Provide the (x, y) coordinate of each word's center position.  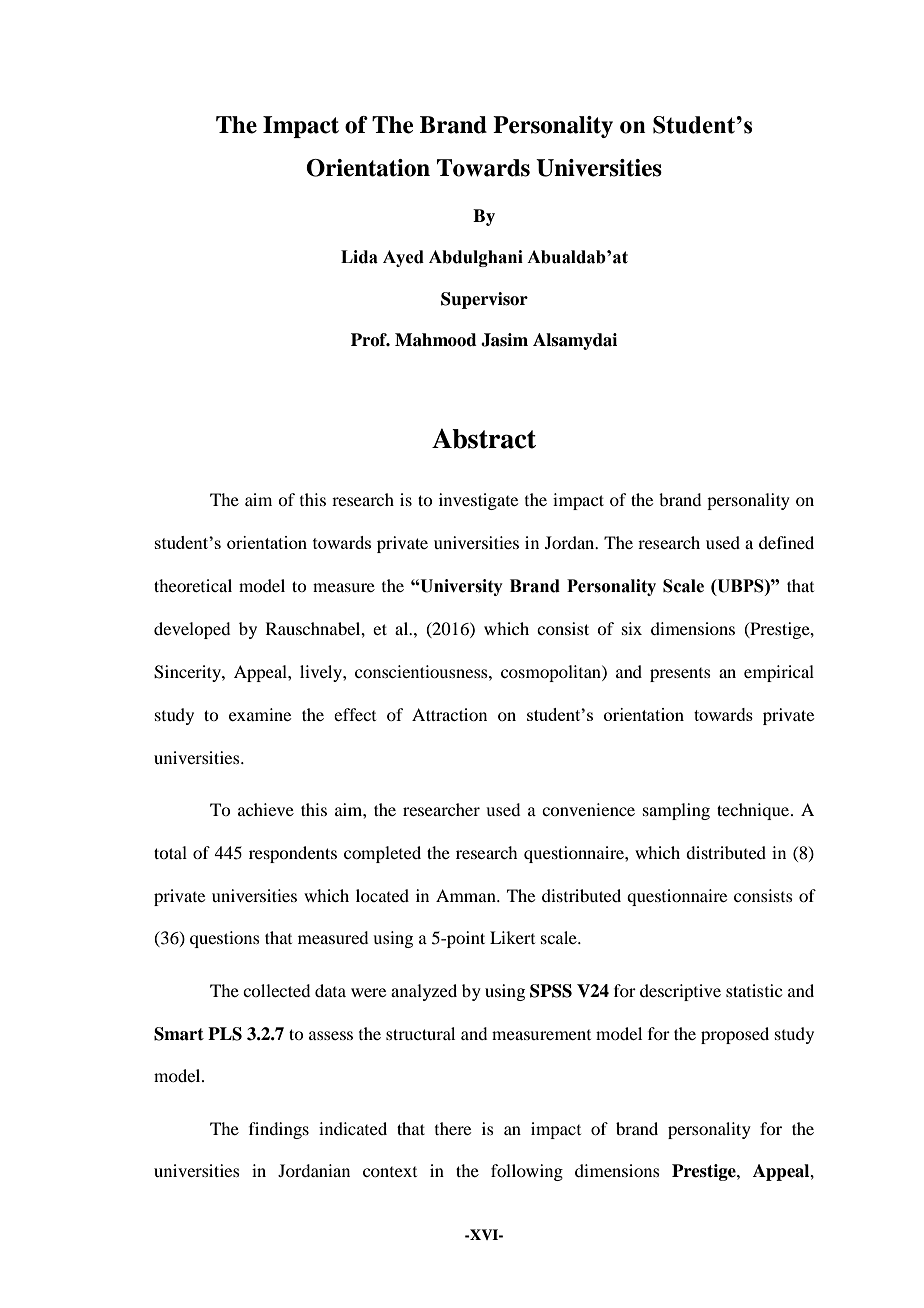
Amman (467, 895)
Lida (359, 257)
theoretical (193, 585)
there (453, 1128)
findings (279, 1130)
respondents (293, 854)
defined (786, 542)
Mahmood (436, 340)
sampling (676, 811)
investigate (478, 501)
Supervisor (484, 300)
